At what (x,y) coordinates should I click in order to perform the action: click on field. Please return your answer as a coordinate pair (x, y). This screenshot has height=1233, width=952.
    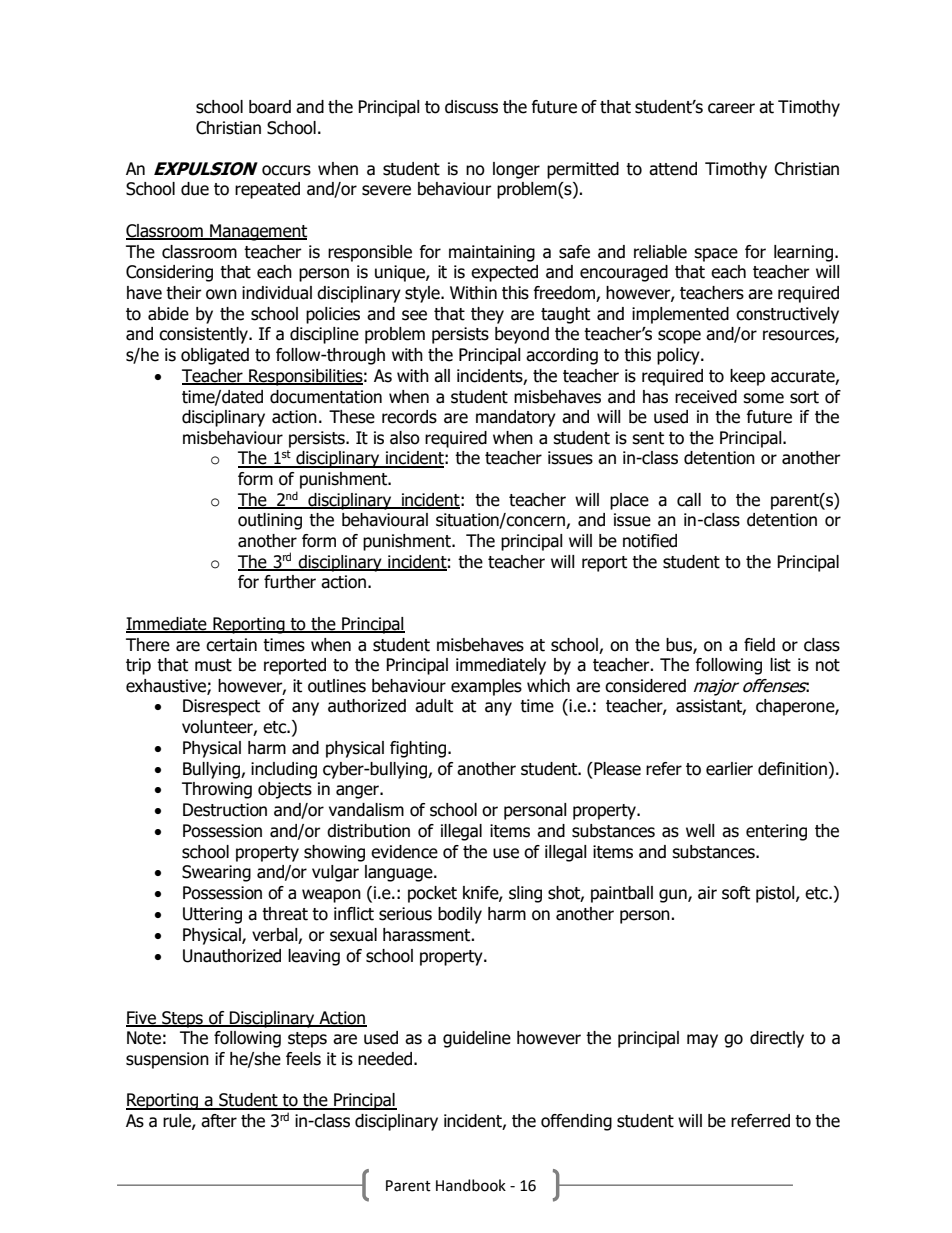
    Looking at the image, I should click on (759, 645).
